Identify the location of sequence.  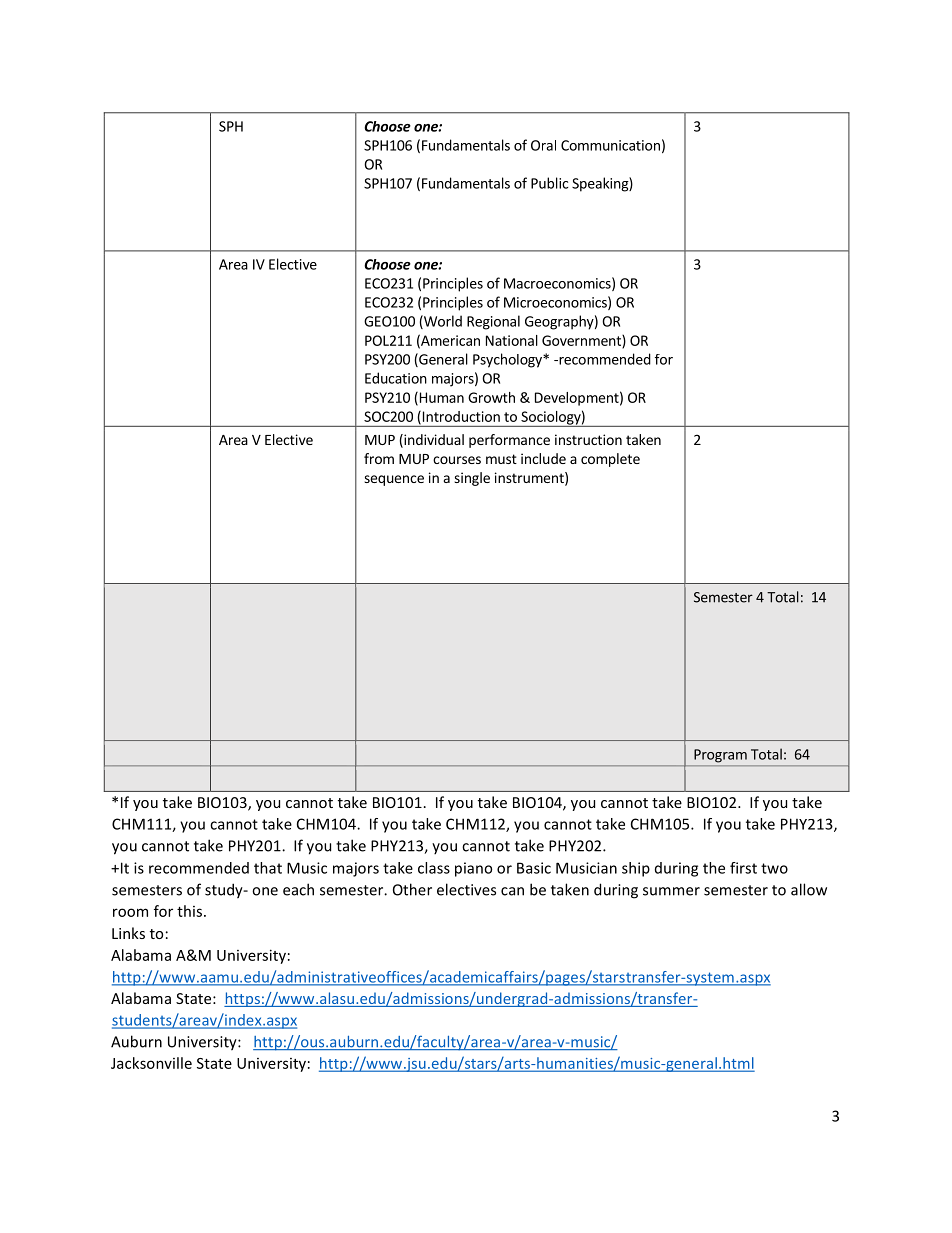
(394, 480).
